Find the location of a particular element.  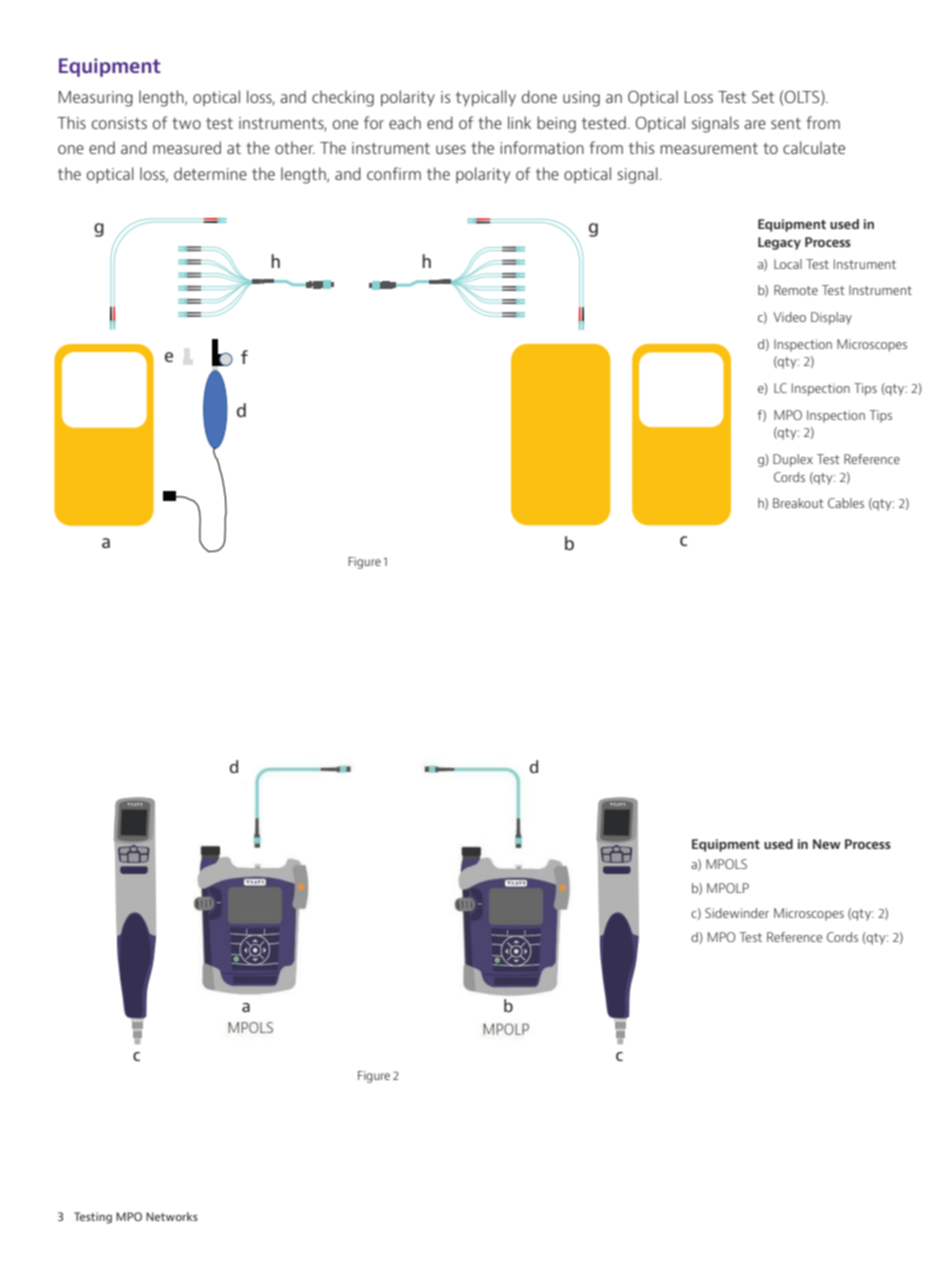

are is located at coordinates (755, 124).
